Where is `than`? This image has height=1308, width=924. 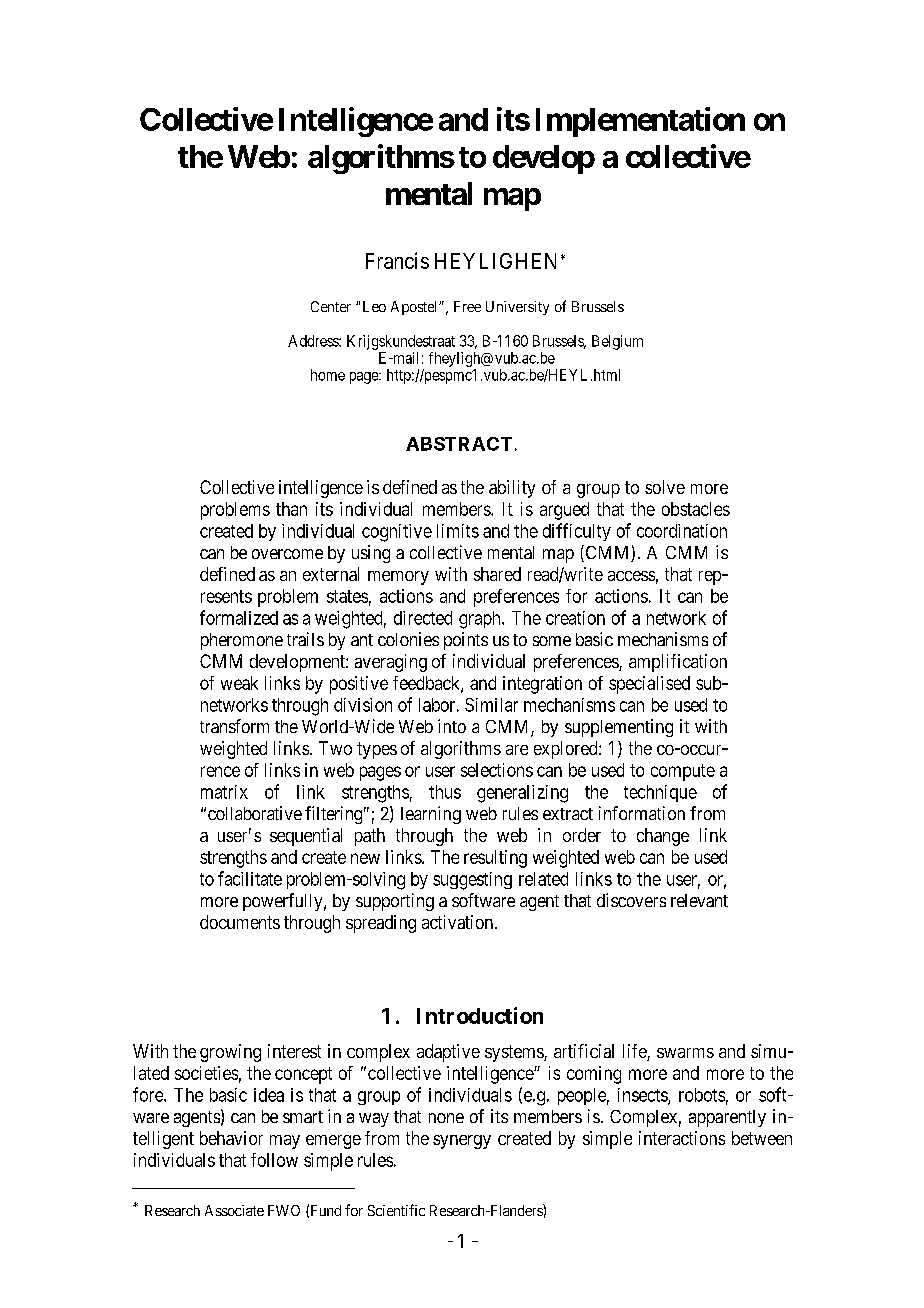
than is located at coordinates (291, 509).
